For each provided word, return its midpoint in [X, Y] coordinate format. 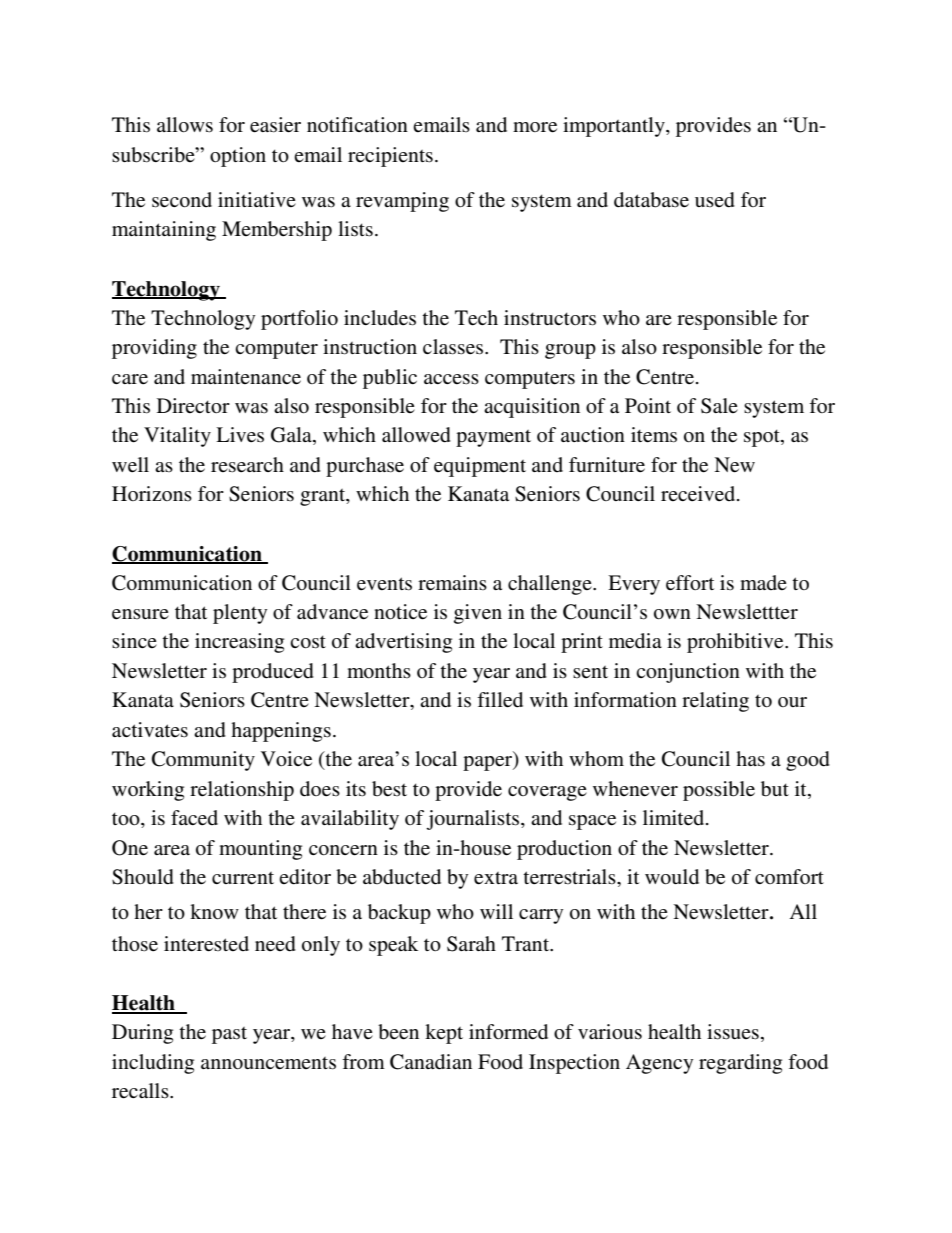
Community [203, 761]
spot [763, 438]
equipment [480, 467]
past [229, 1035]
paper [489, 763]
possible [719, 791]
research [247, 465]
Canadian [431, 1062]
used [715, 200]
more [535, 127]
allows [185, 125]
